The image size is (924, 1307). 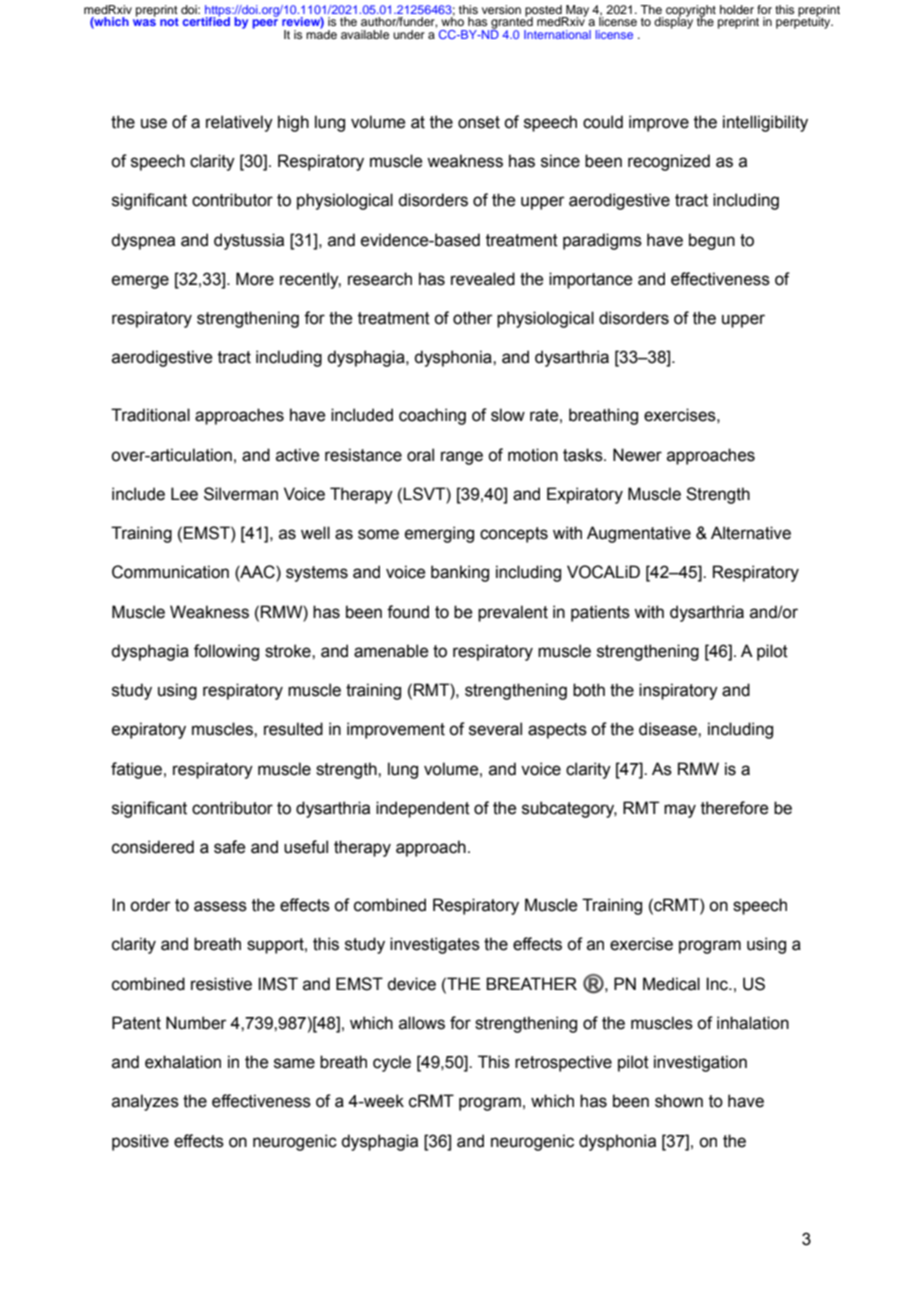 I want to click on Communication, so click(x=170, y=572).
